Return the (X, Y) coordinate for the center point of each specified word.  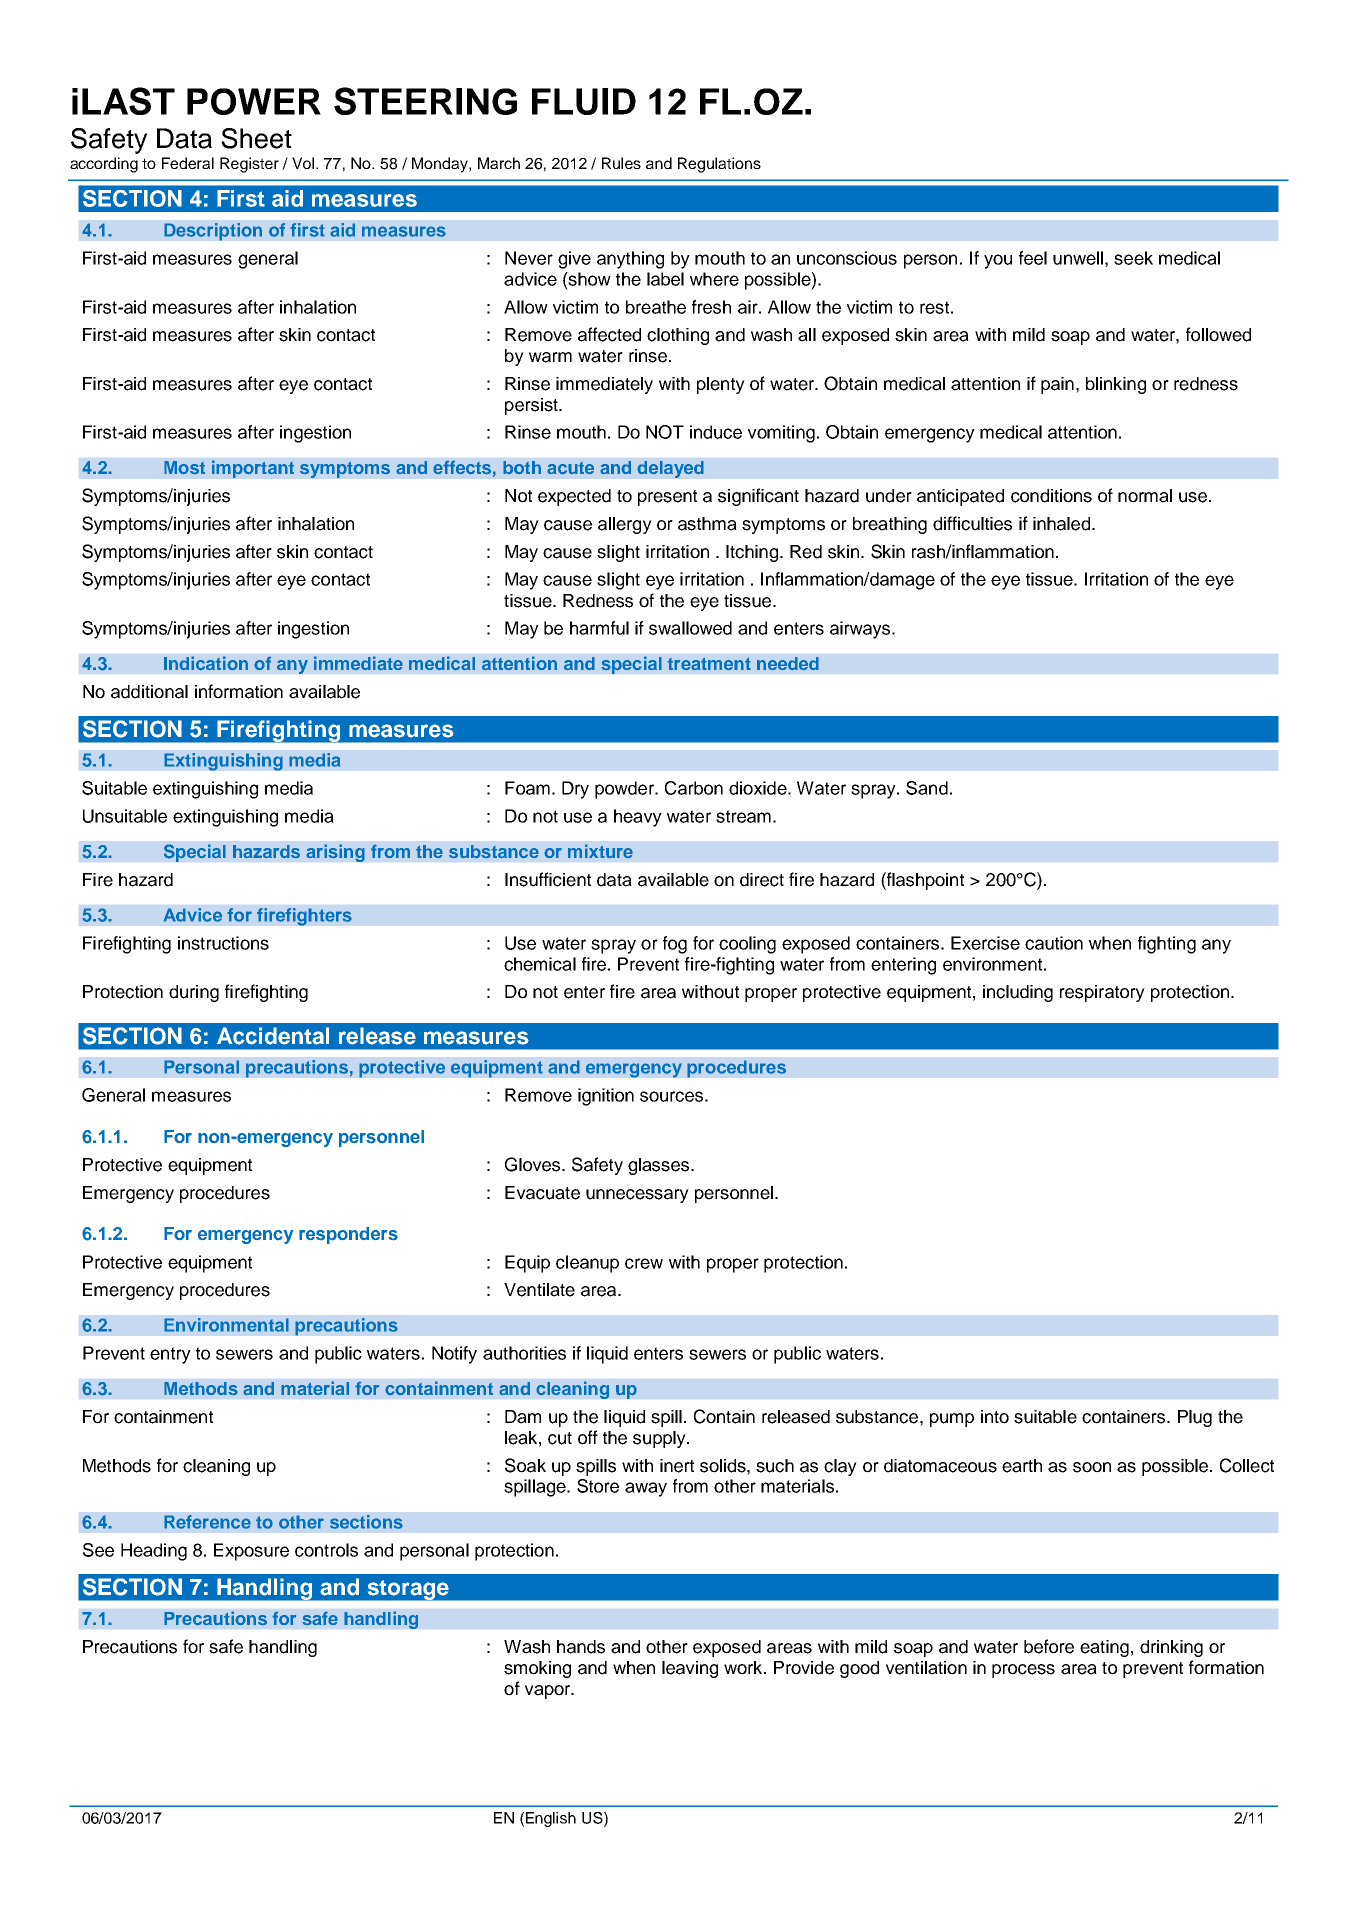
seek (1133, 258)
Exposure (251, 1552)
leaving (690, 1669)
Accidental (273, 1036)
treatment (709, 664)
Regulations (719, 165)
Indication (206, 663)
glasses (658, 1166)
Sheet (256, 138)
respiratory (1102, 993)
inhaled (1063, 524)
